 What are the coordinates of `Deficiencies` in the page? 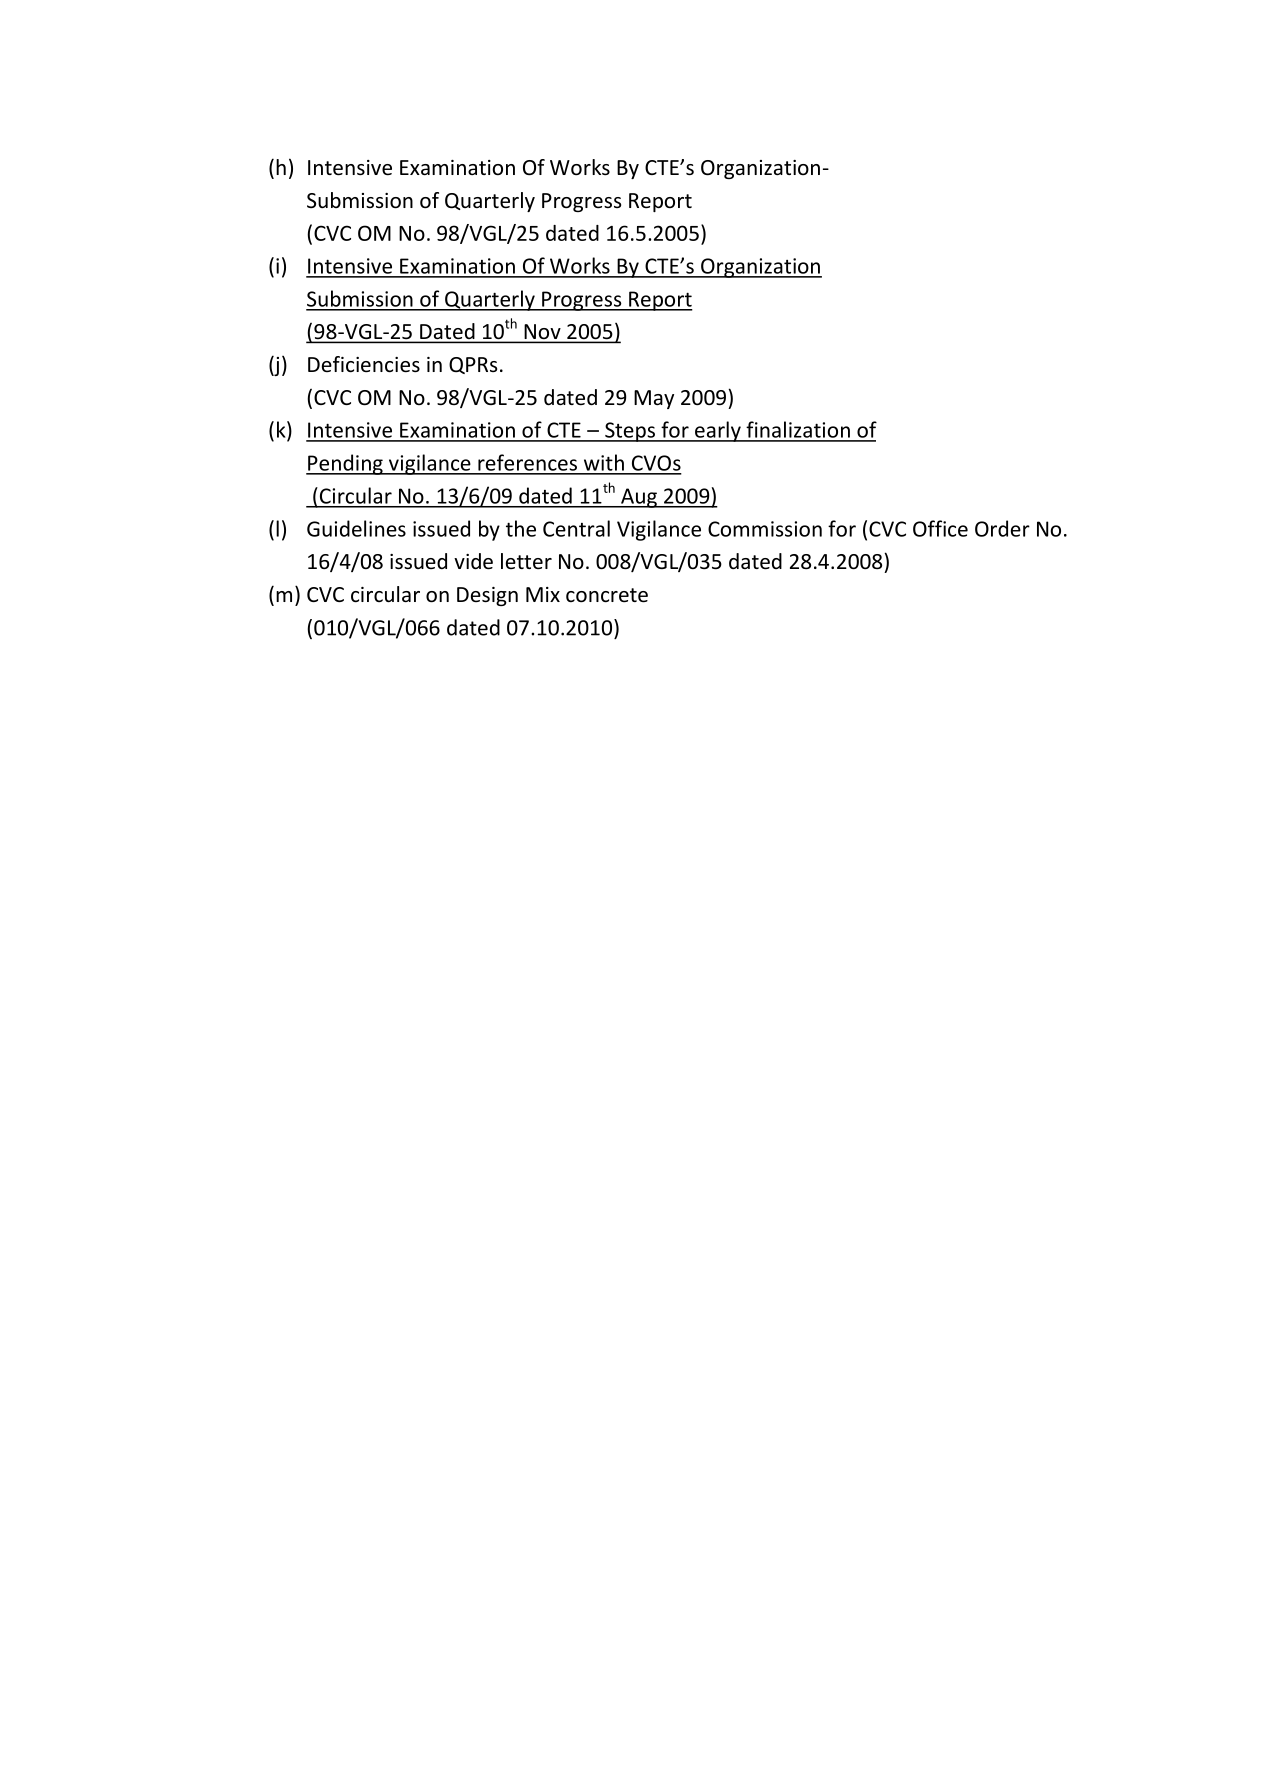 It's located at (364, 364).
